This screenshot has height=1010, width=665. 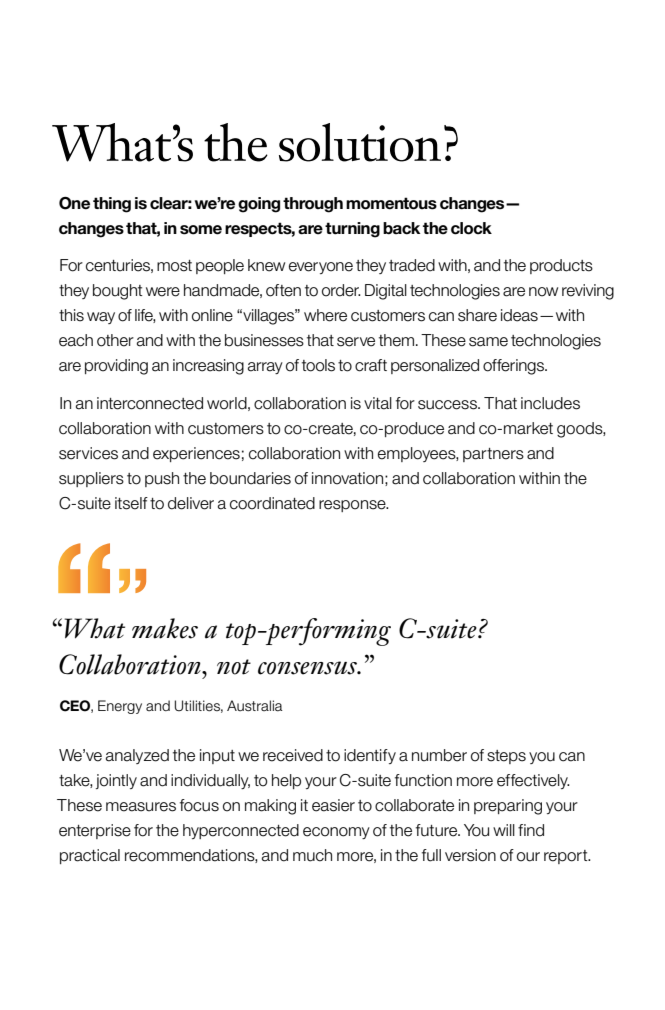 I want to click on response, so click(x=353, y=506).
